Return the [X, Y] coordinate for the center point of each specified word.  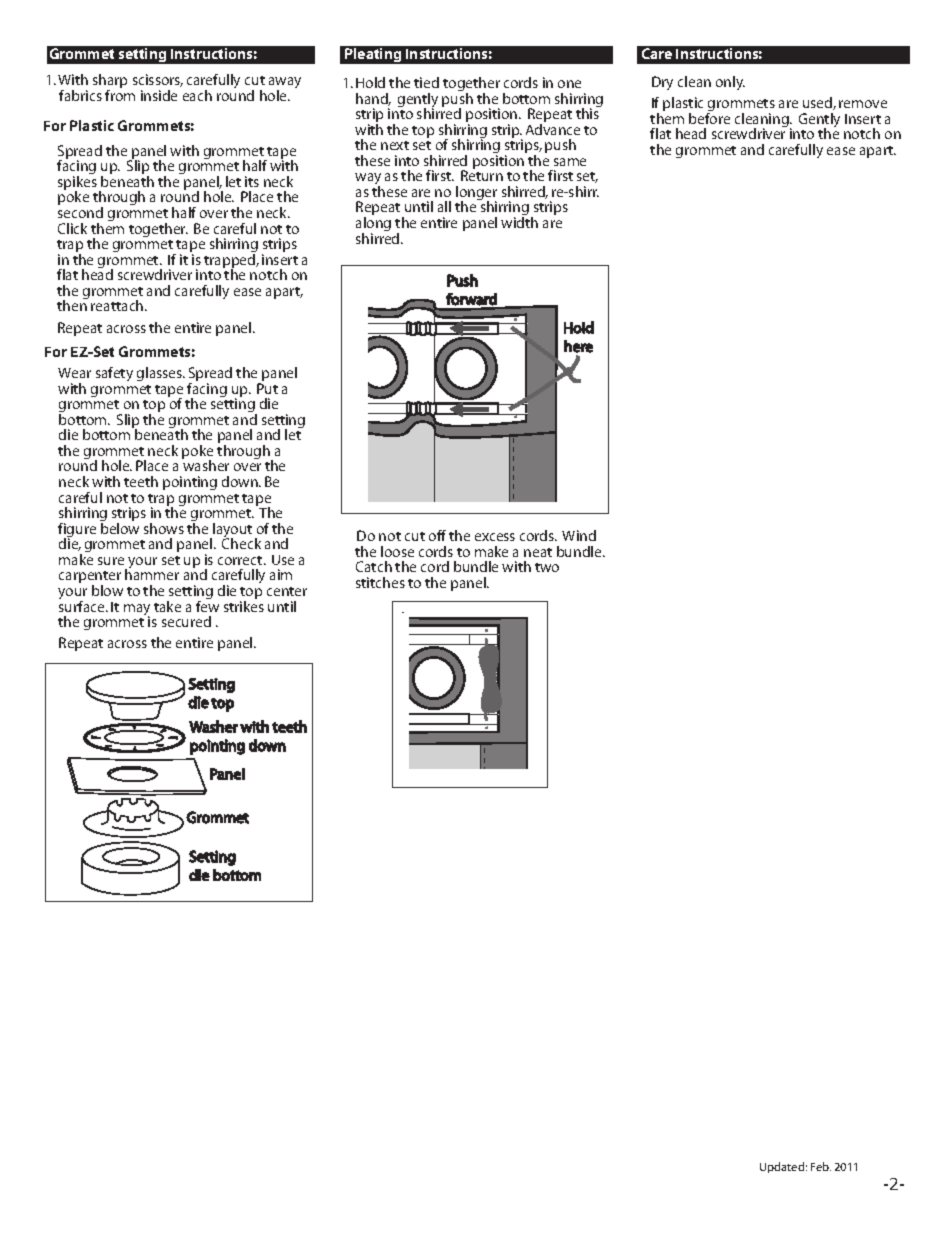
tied [426, 82]
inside [159, 95]
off [437, 535]
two [547, 567]
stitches [380, 582]
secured [186, 621]
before [709, 118]
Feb [821, 1166]
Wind [579, 535]
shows [164, 528]
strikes [244, 606]
